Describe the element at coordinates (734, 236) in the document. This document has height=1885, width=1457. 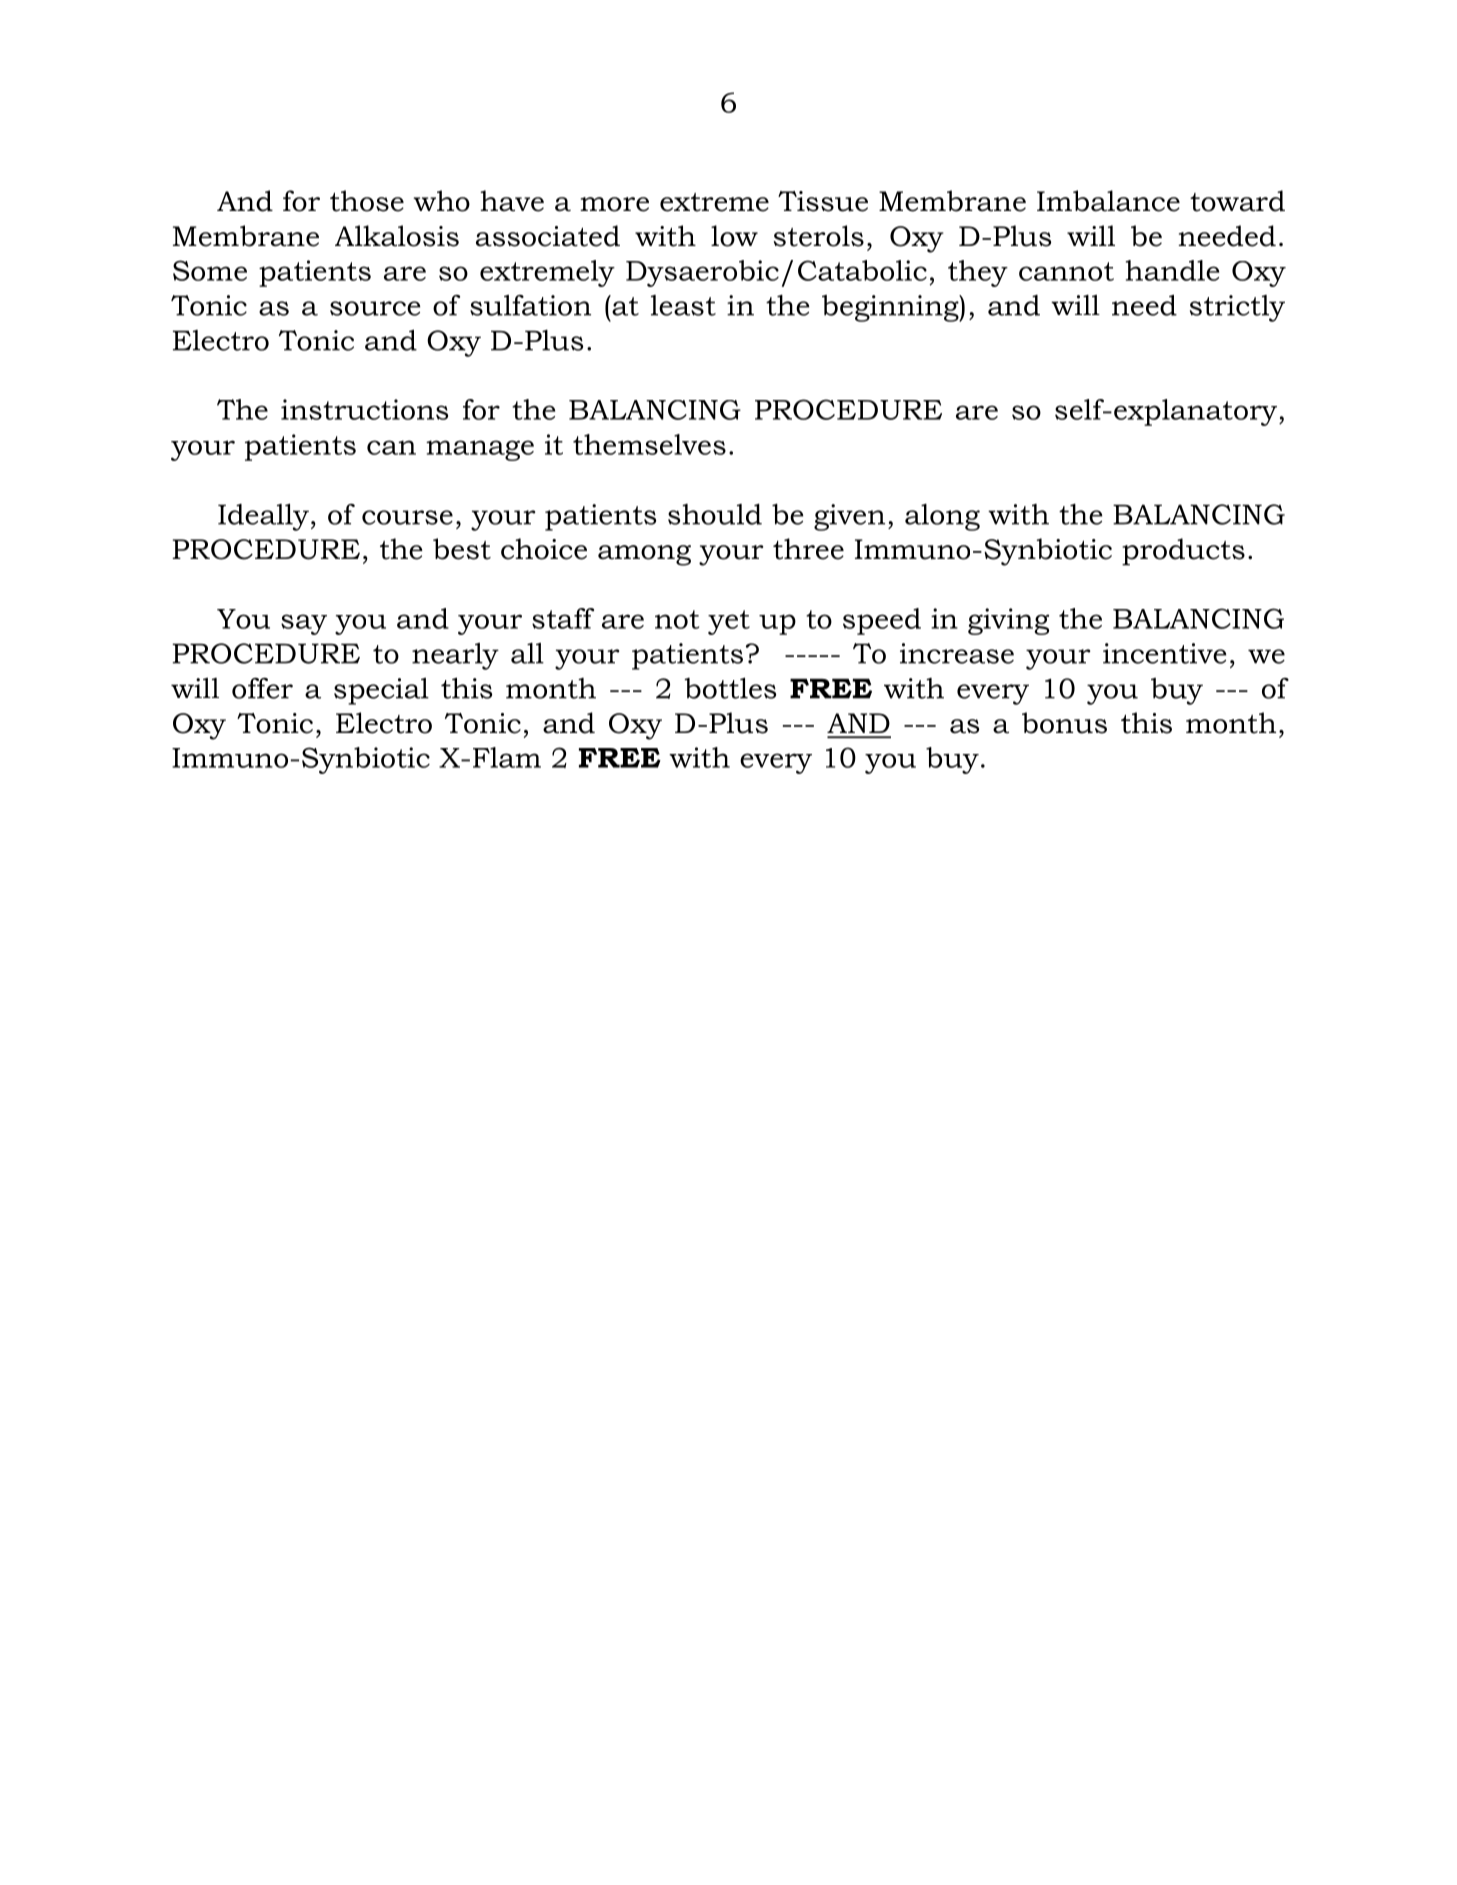
I see `low` at that location.
